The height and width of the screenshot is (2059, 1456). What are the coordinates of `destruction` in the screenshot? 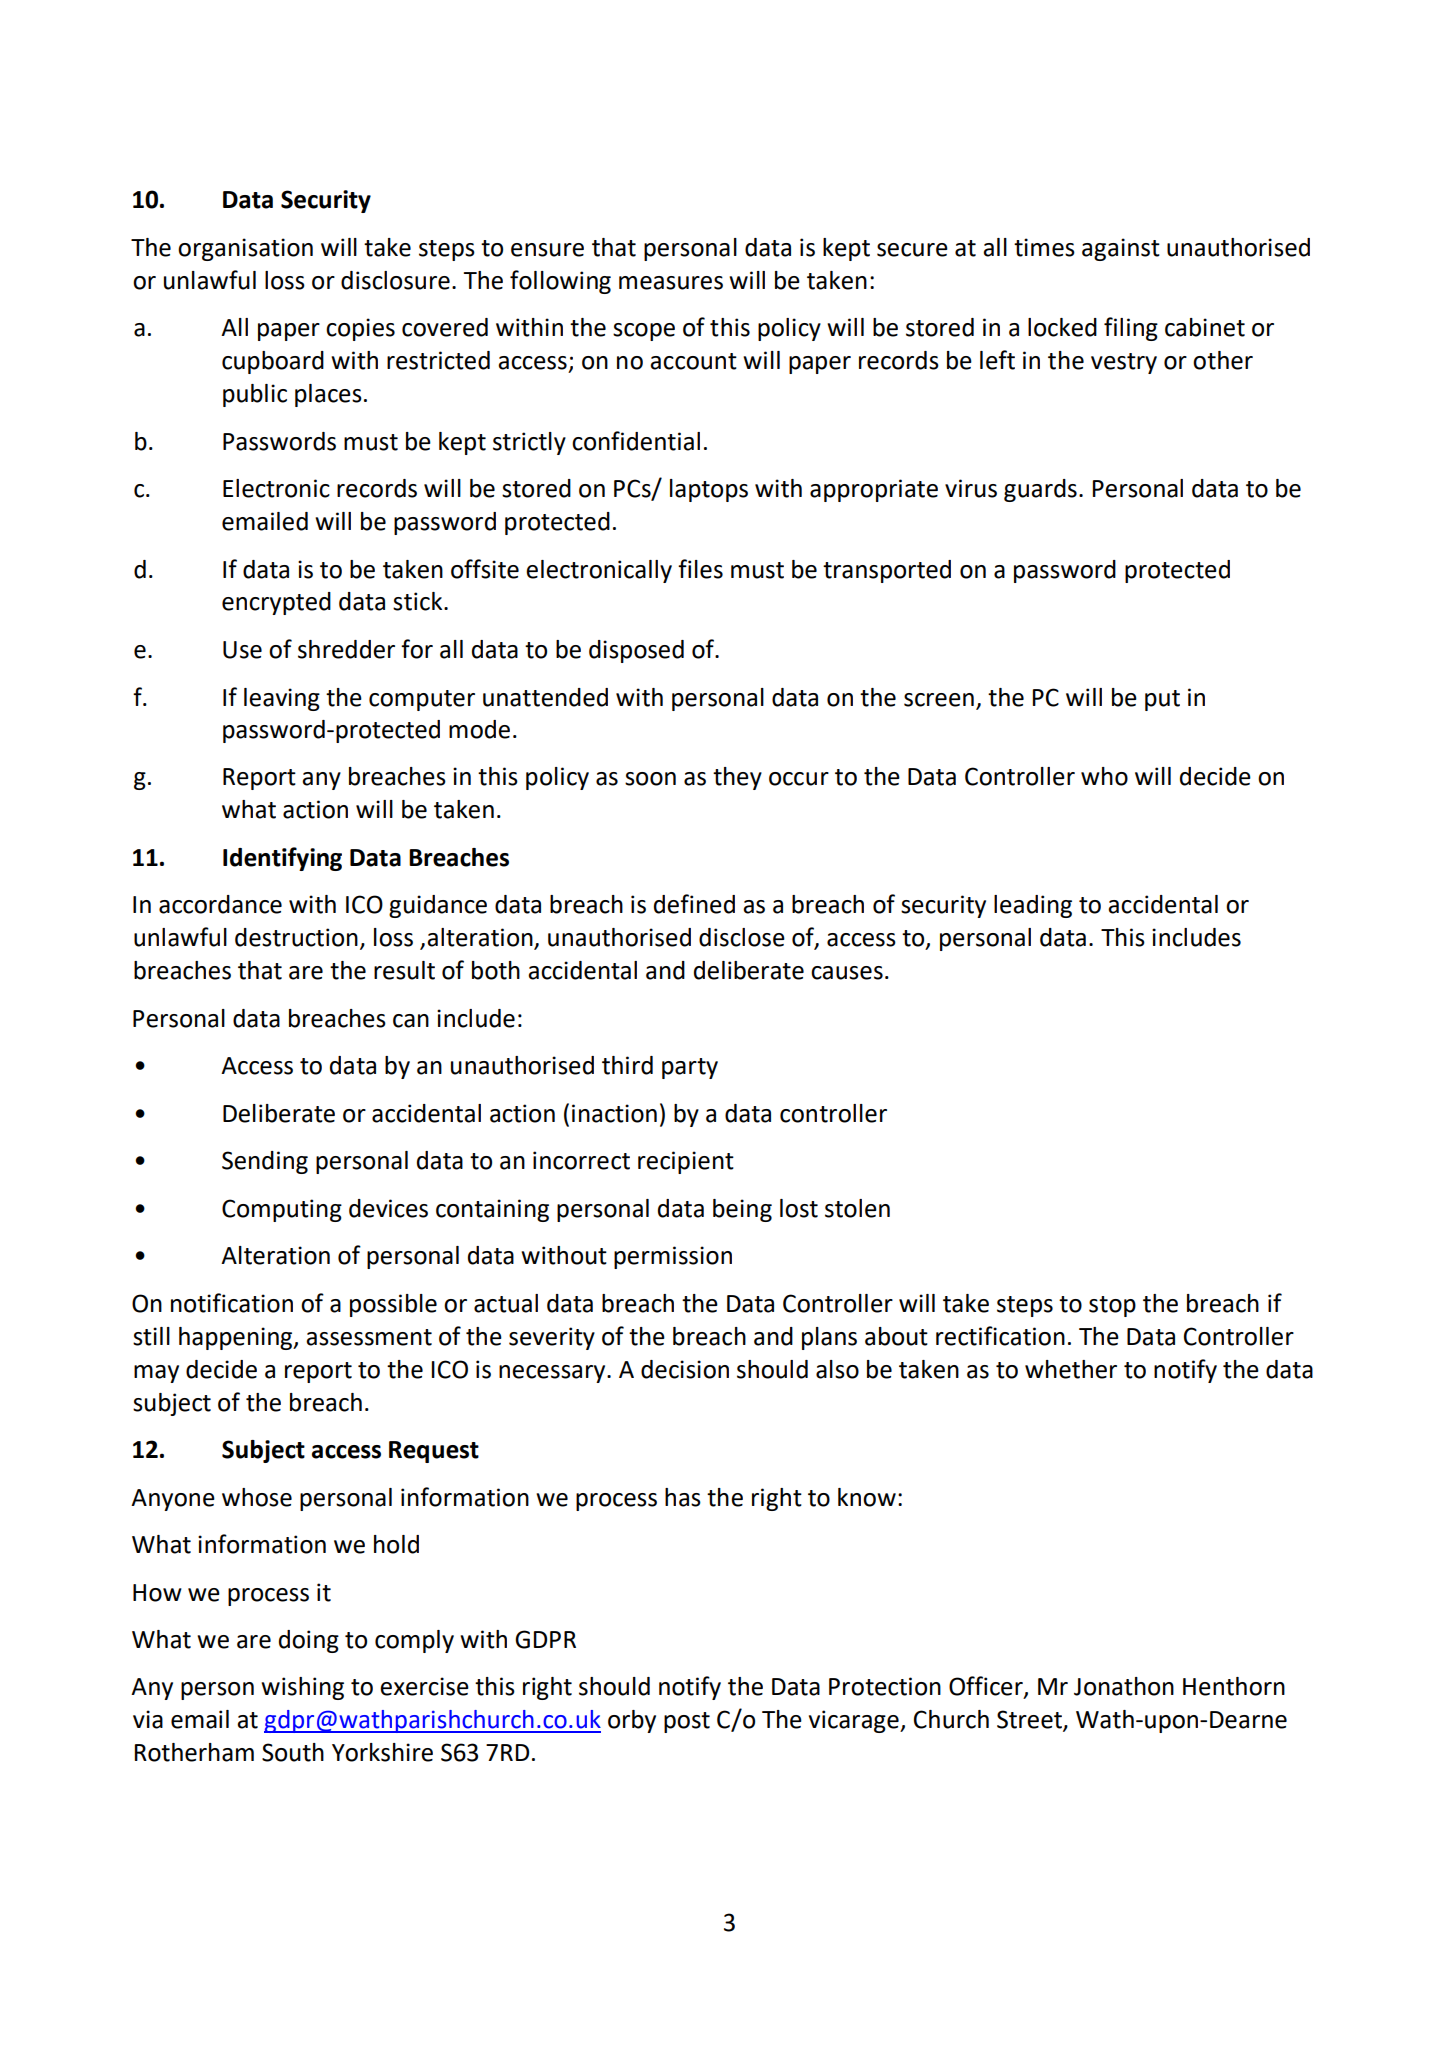 It's located at (296, 937).
